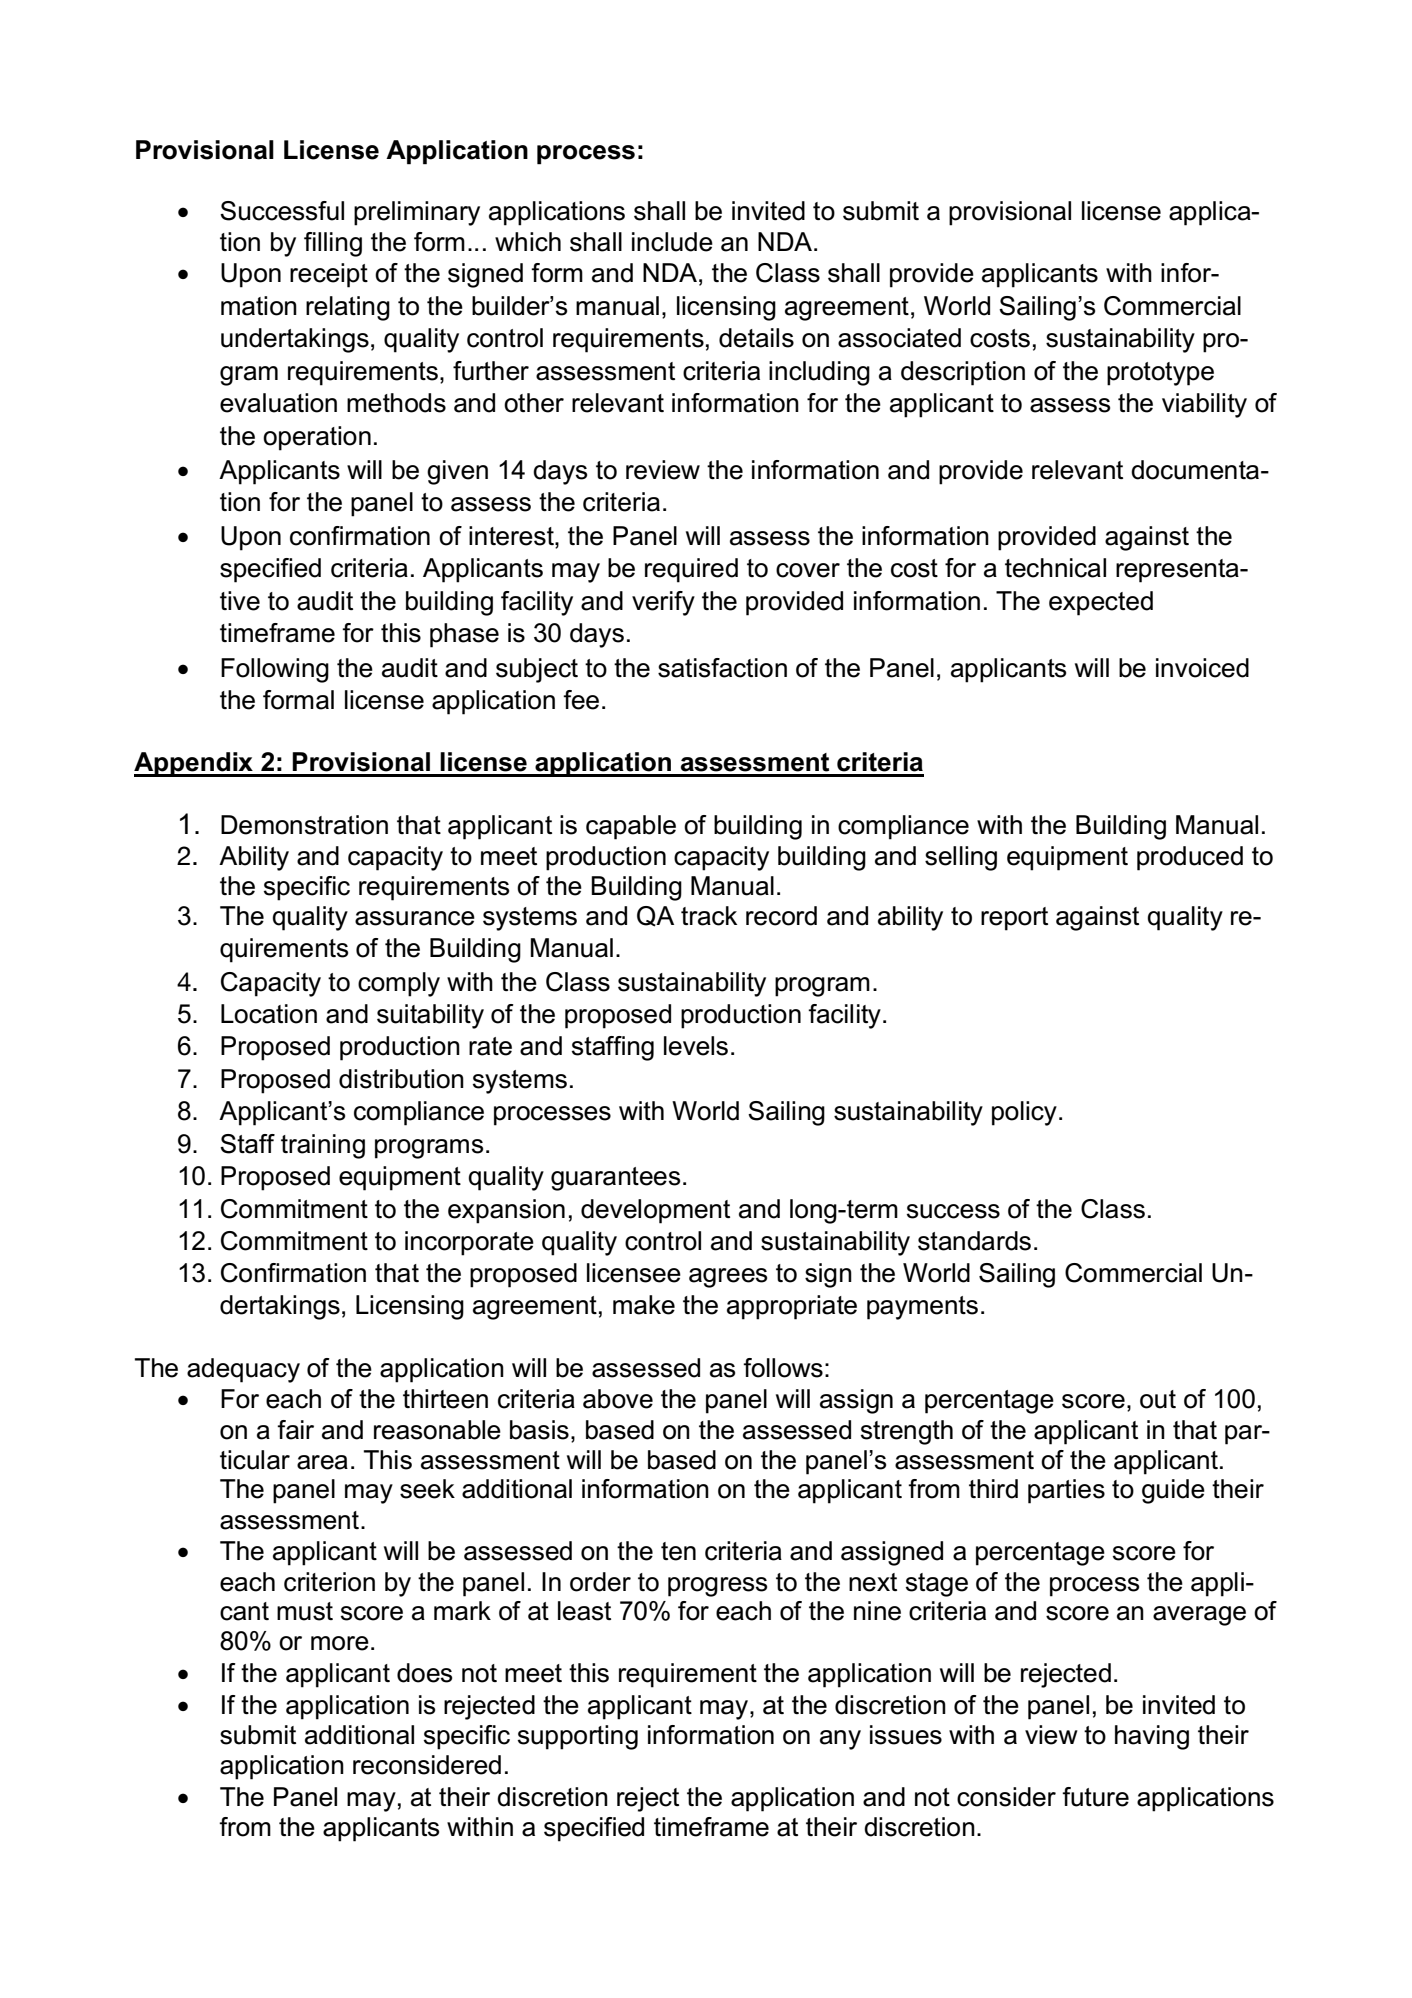 This image has height=1998, width=1412. I want to click on assurance, so click(415, 918).
